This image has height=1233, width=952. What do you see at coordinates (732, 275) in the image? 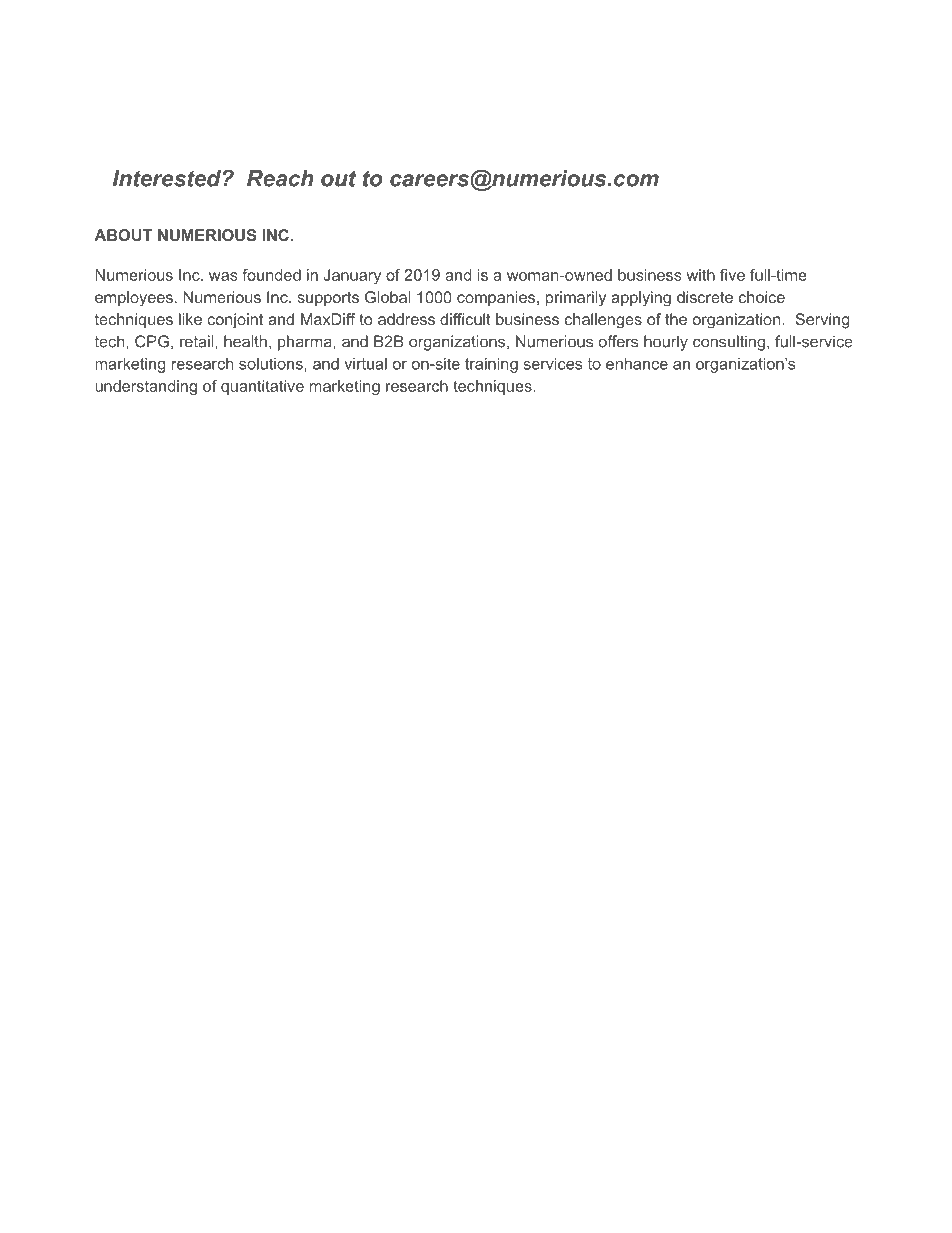
I see `five` at bounding box center [732, 275].
